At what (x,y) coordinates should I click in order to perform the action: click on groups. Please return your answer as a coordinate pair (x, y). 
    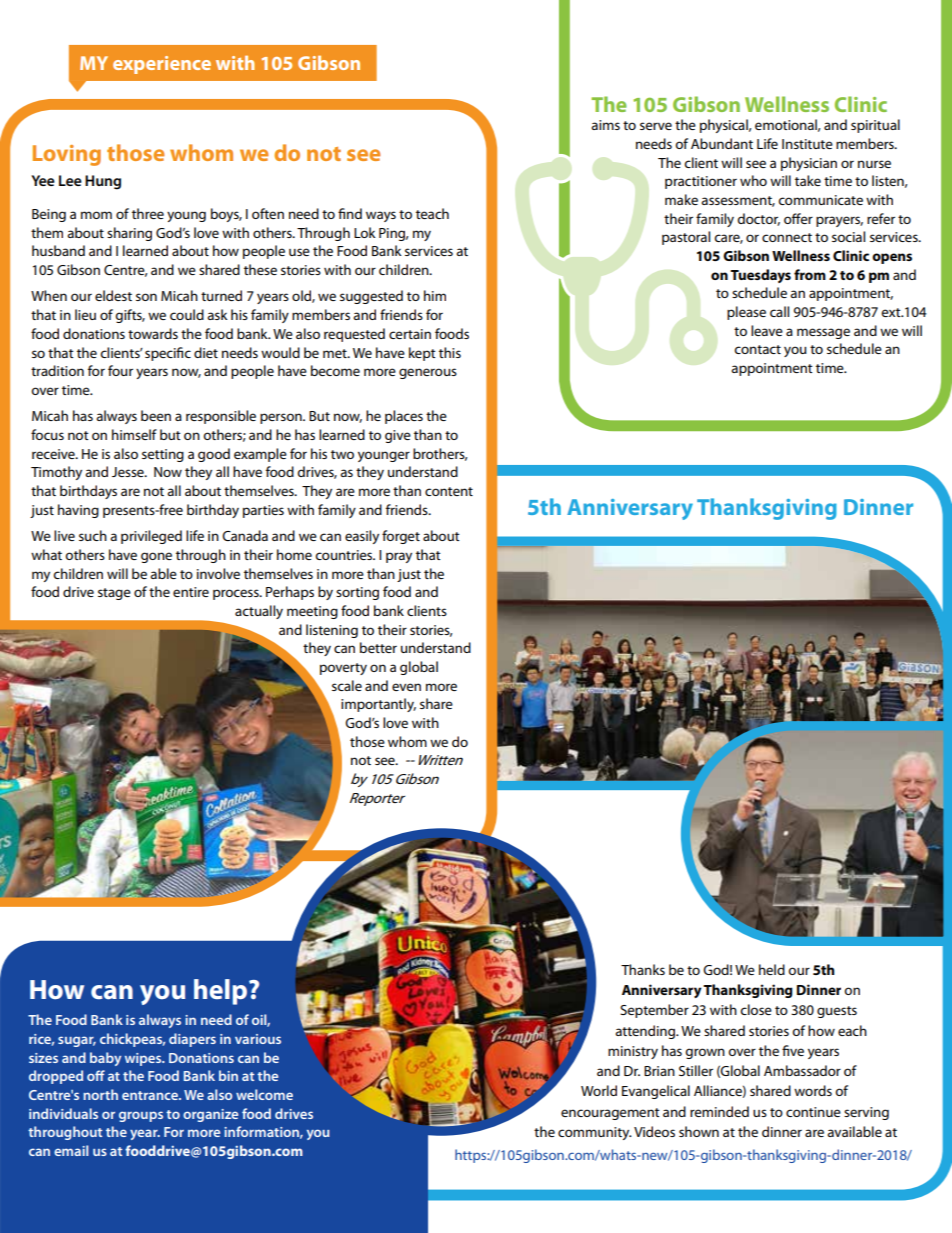
    Looking at the image, I should click on (141, 1116).
